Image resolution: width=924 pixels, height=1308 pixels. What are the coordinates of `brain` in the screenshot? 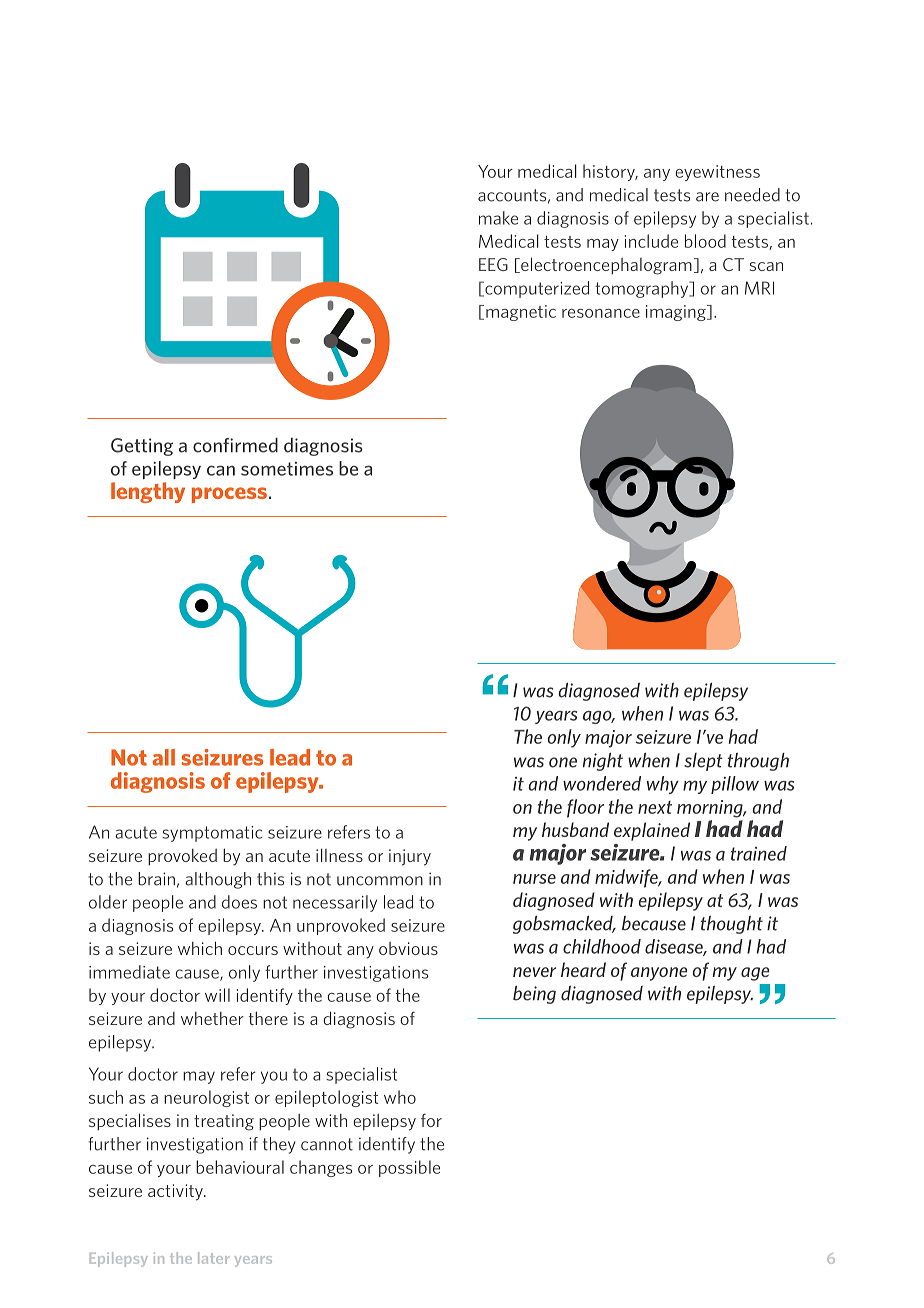 It's located at (156, 879).
